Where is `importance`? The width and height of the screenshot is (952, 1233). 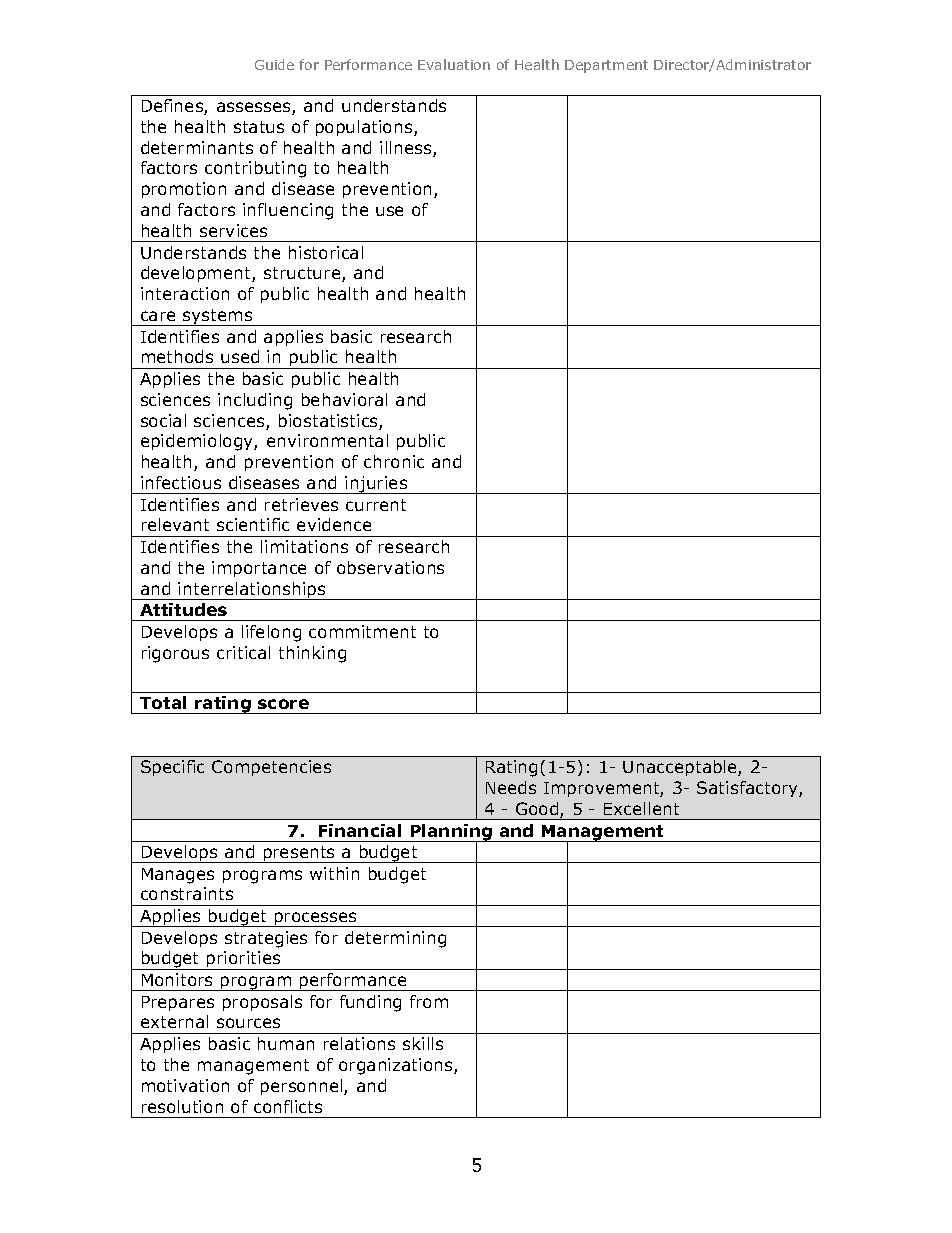 importance is located at coordinates (259, 569).
